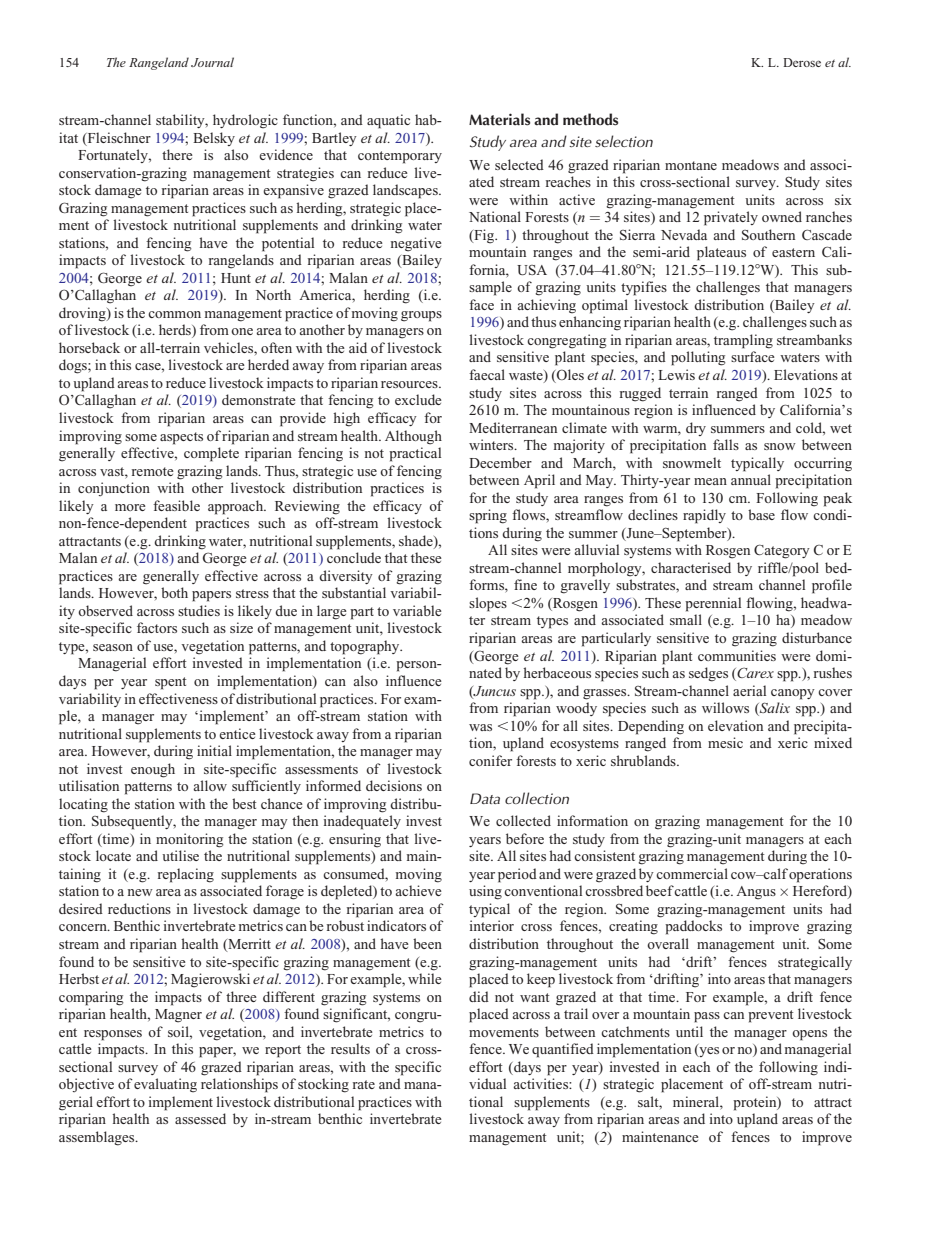 The height and width of the screenshot is (1247, 952). Describe the element at coordinates (725, 742) in the screenshot. I see `mesic` at that location.
